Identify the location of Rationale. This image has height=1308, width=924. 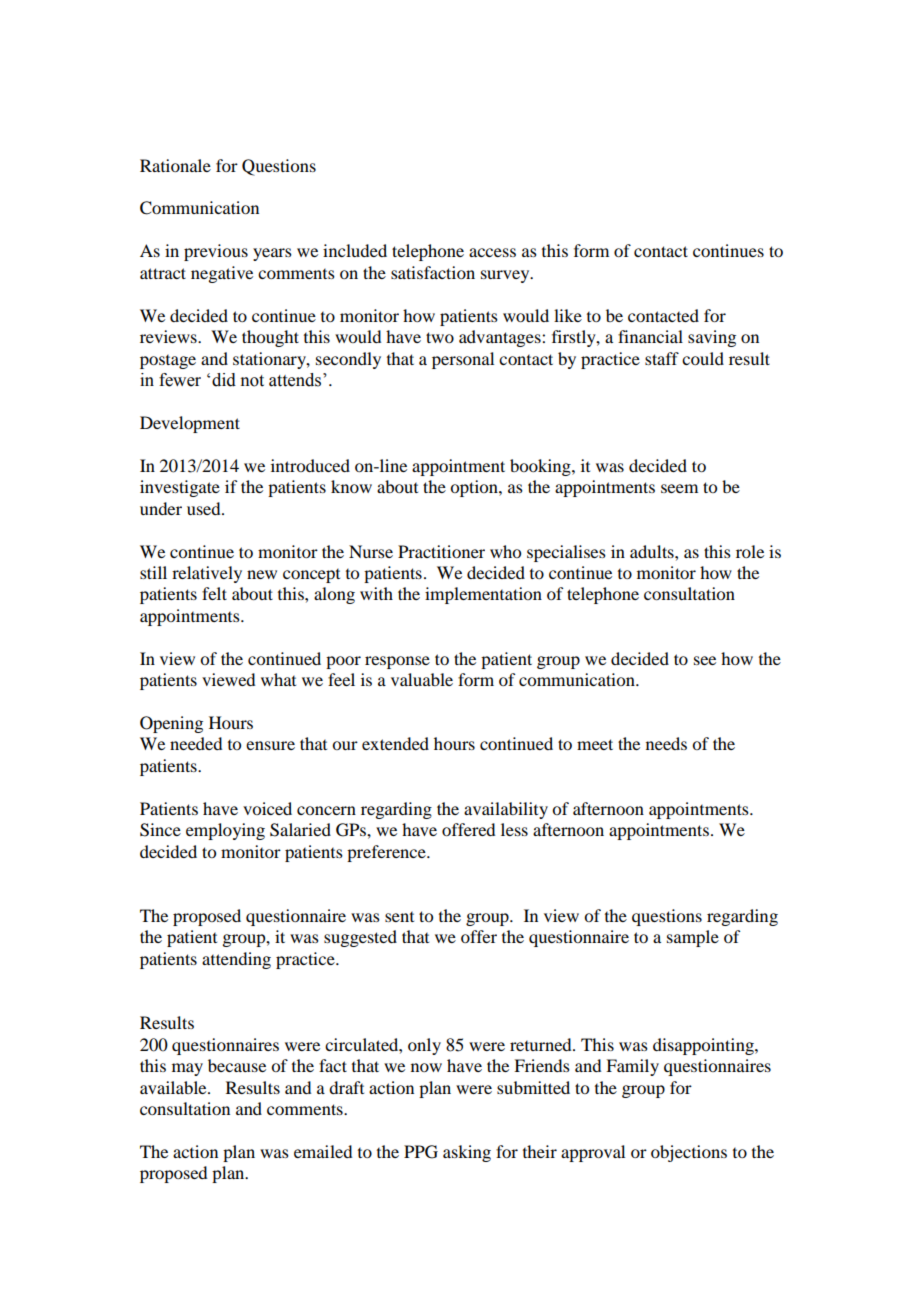
(175, 165).
